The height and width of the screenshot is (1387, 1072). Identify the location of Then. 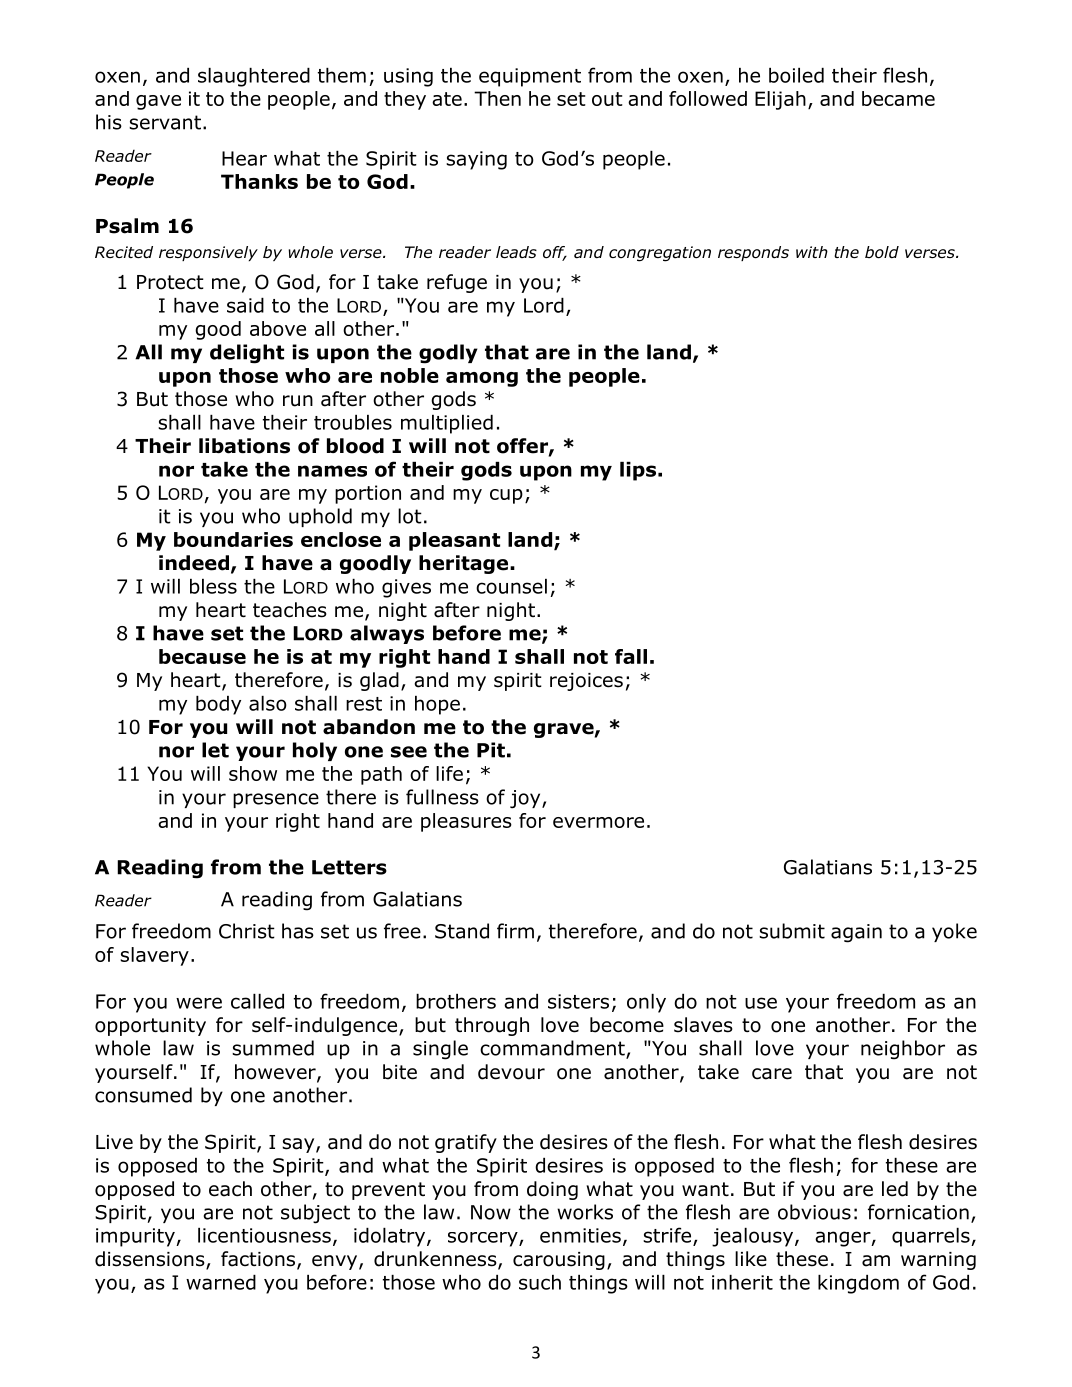
(497, 98).
